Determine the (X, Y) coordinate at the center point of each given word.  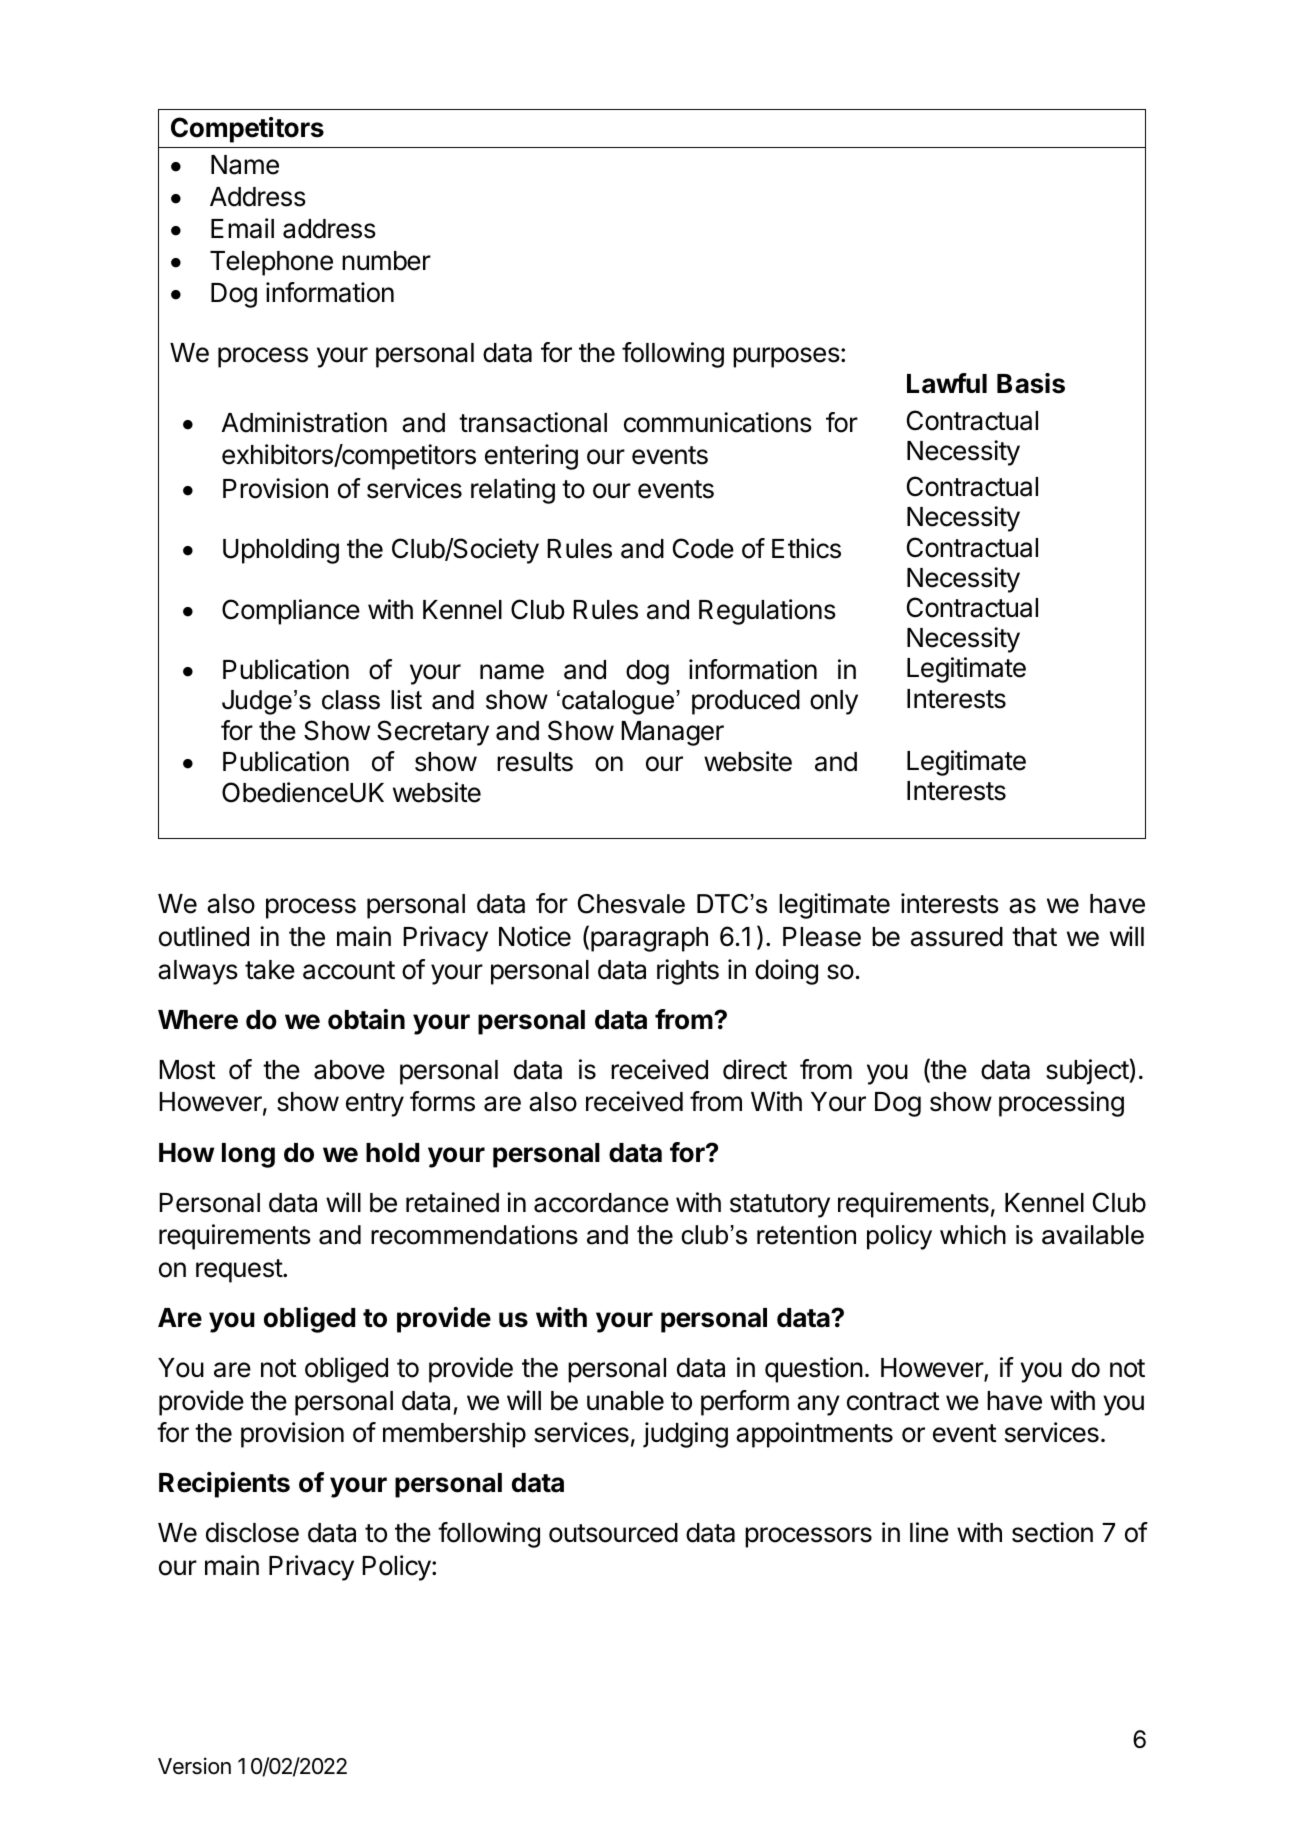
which (973, 1235)
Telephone (271, 263)
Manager (672, 733)
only (834, 702)
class (351, 700)
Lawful (947, 383)
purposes (786, 357)
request (240, 1271)
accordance (601, 1203)
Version (194, 1766)
